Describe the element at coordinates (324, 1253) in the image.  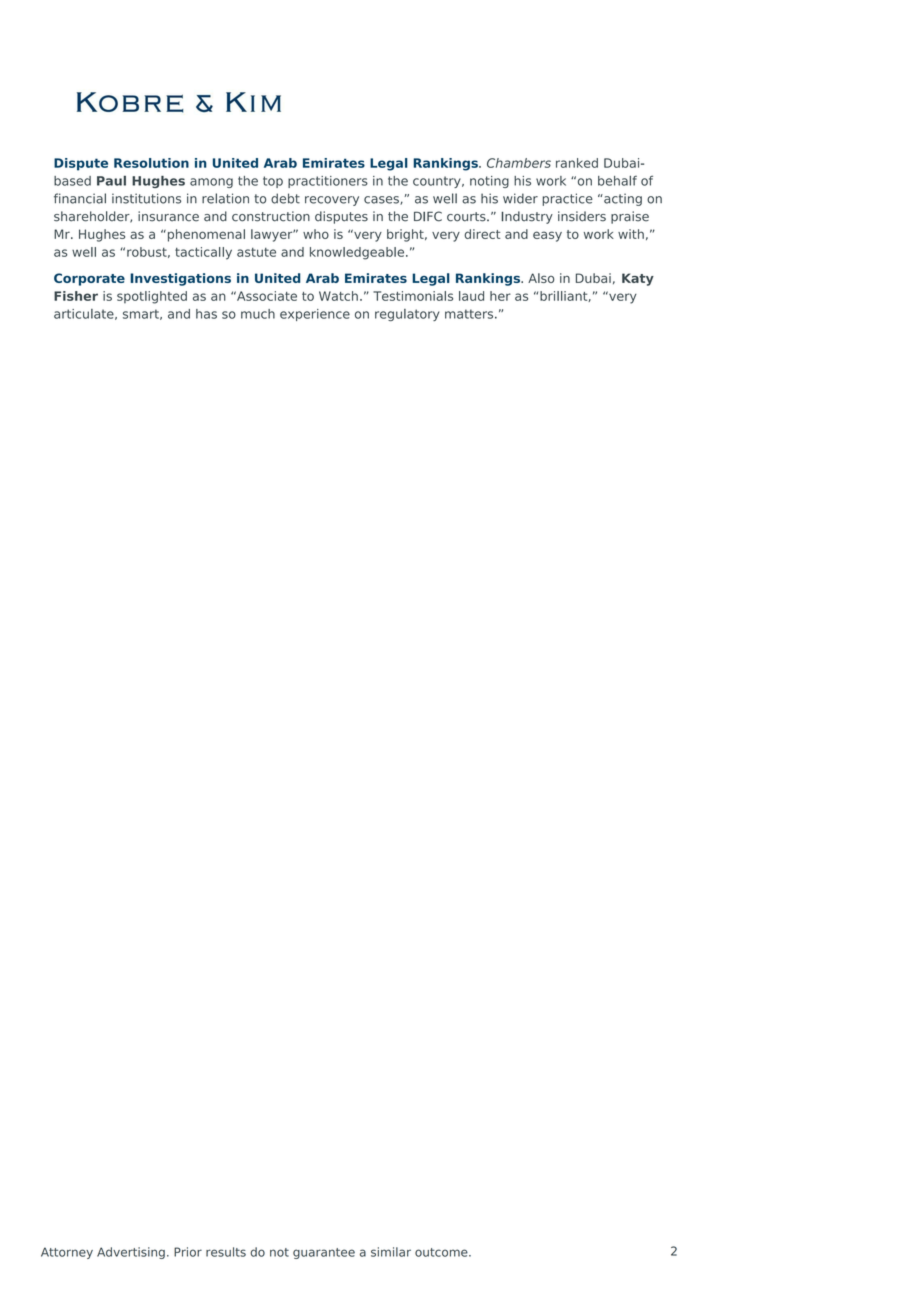
I see `guarantee` at that location.
